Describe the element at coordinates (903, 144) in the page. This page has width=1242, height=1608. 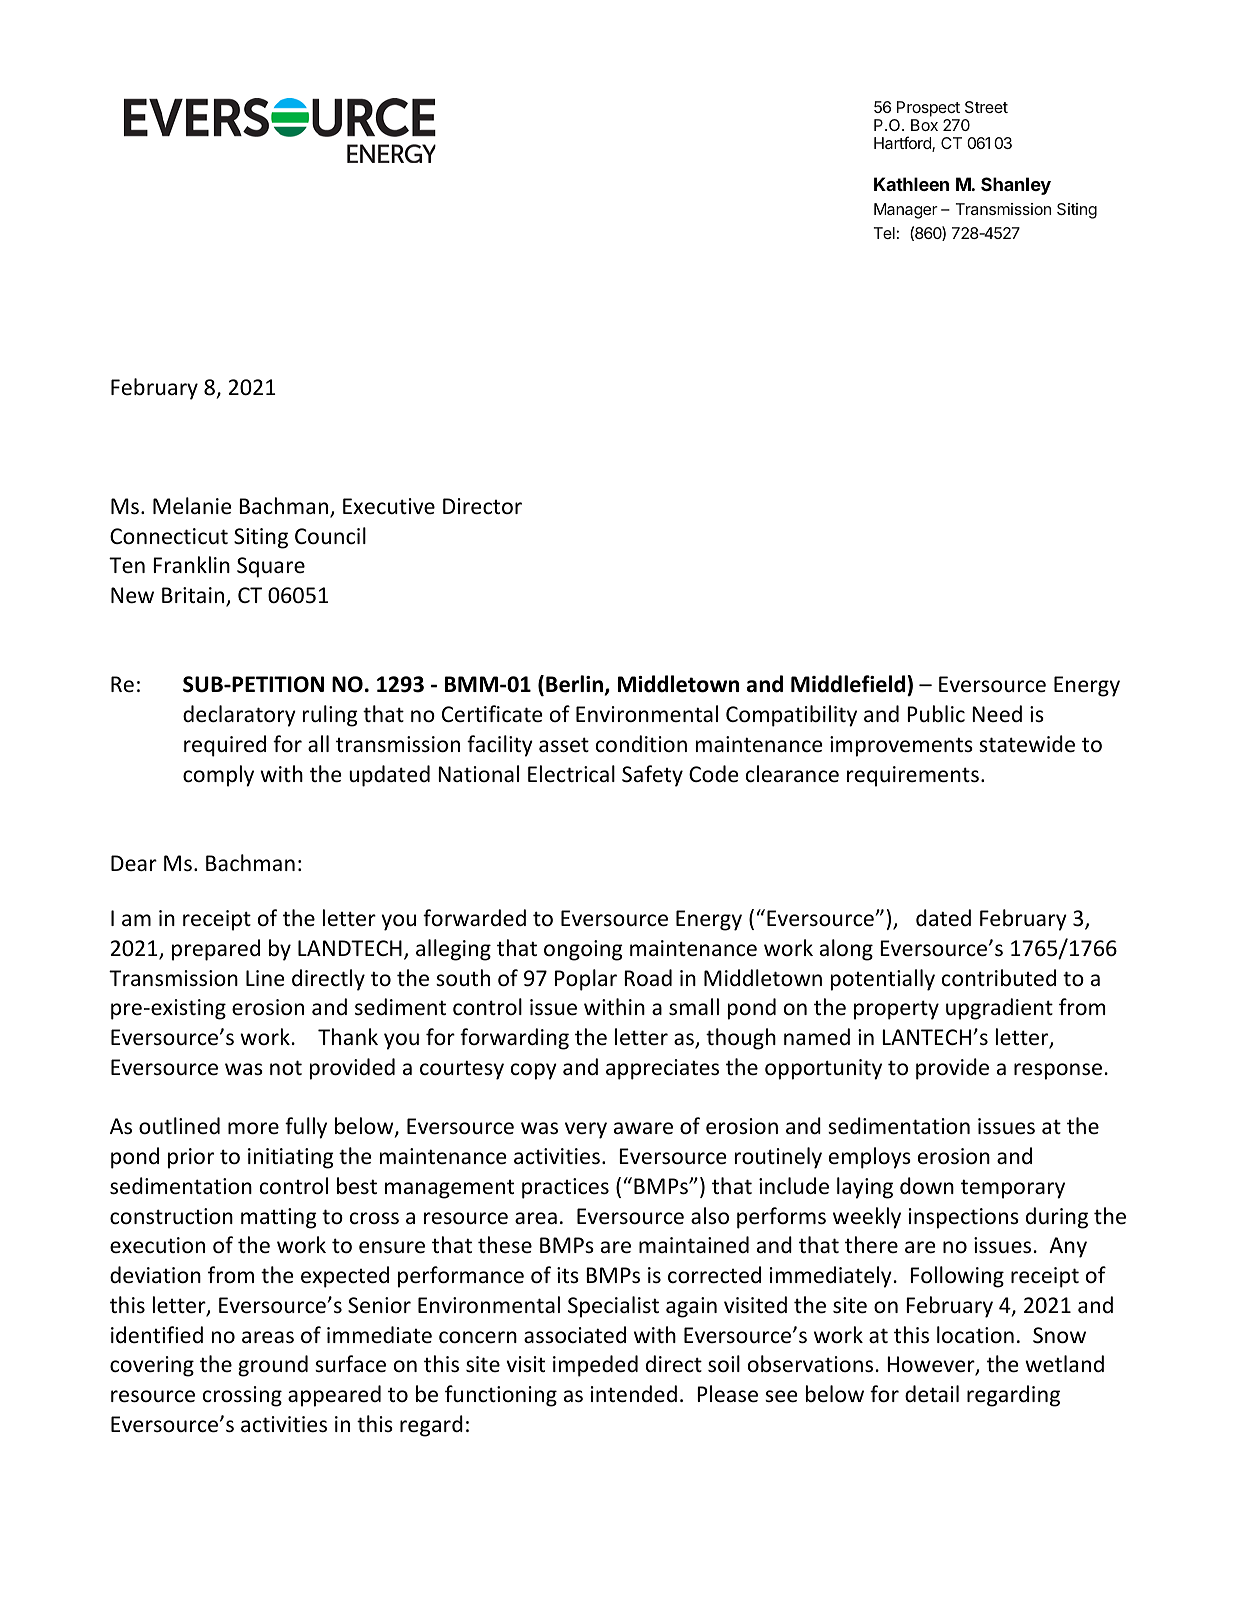
I see `Hartford` at that location.
